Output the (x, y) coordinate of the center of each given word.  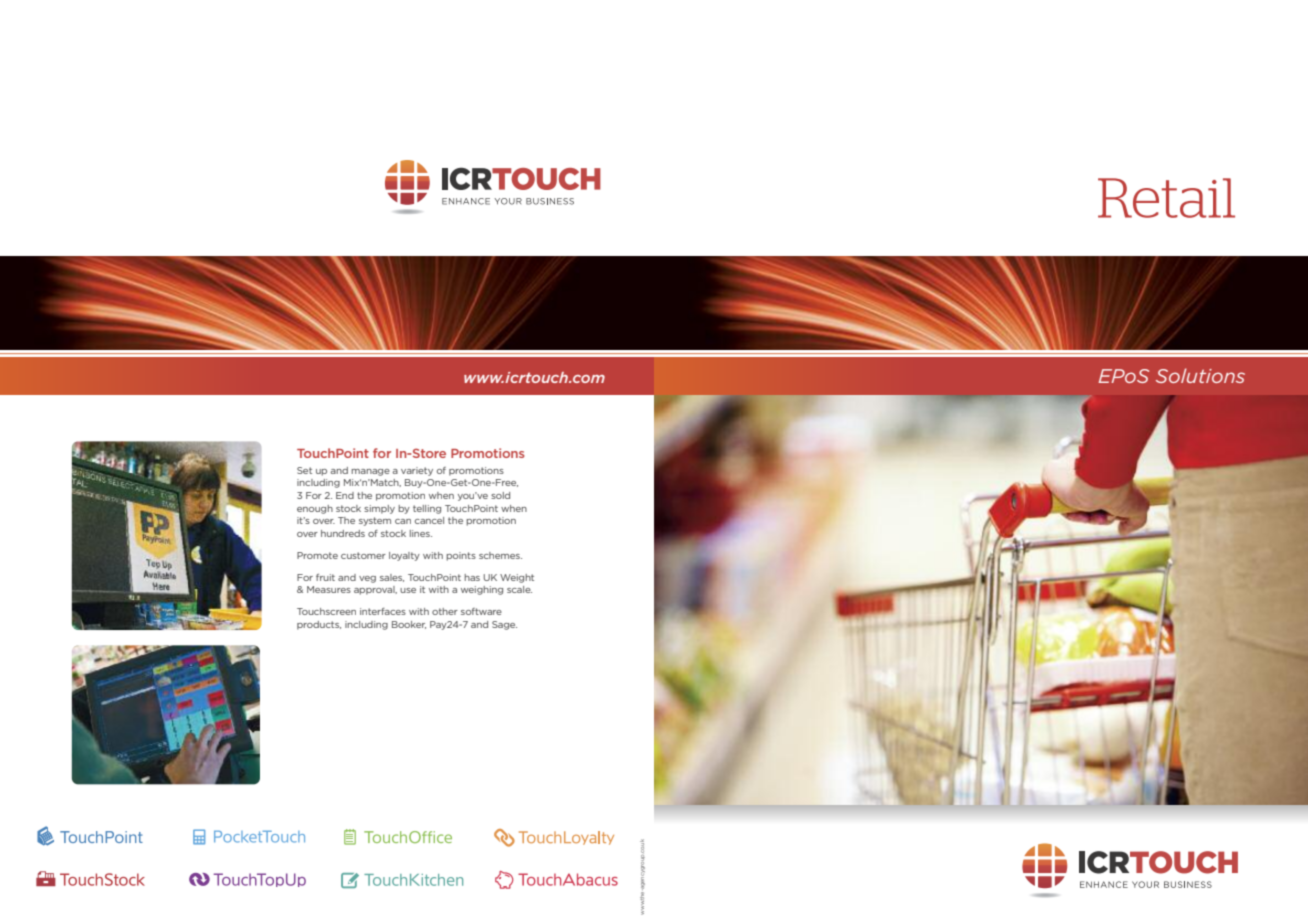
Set (304, 470)
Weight (517, 578)
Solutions (1200, 375)
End (345, 495)
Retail (1166, 198)
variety (417, 471)
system (375, 521)
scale (519, 589)
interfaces (383, 611)
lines (421, 533)
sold (500, 495)
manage (370, 472)
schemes (500, 555)
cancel (429, 520)
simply (379, 509)
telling (427, 509)
